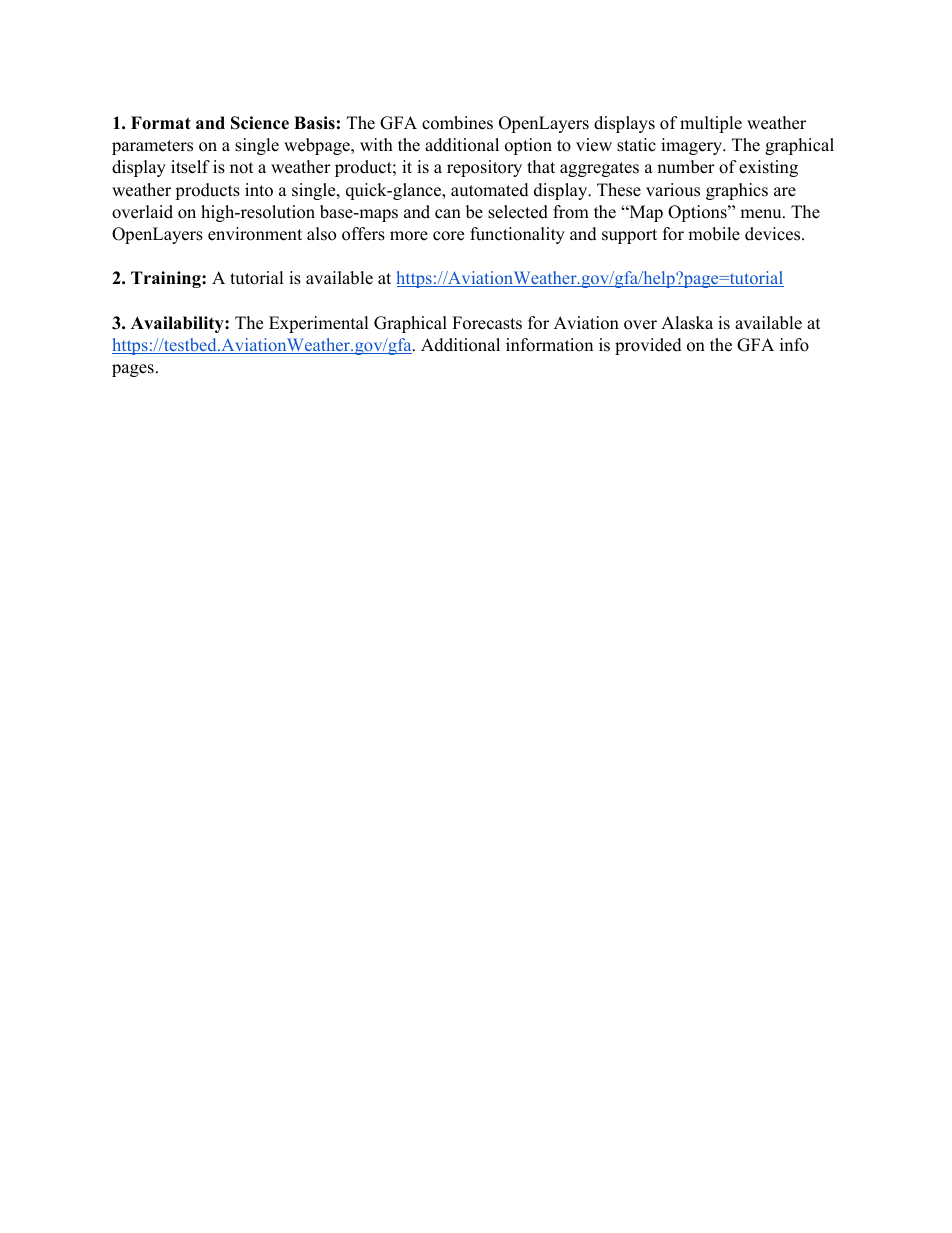 The image size is (952, 1233). What do you see at coordinates (487, 323) in the image?
I see `Forecasts` at bounding box center [487, 323].
